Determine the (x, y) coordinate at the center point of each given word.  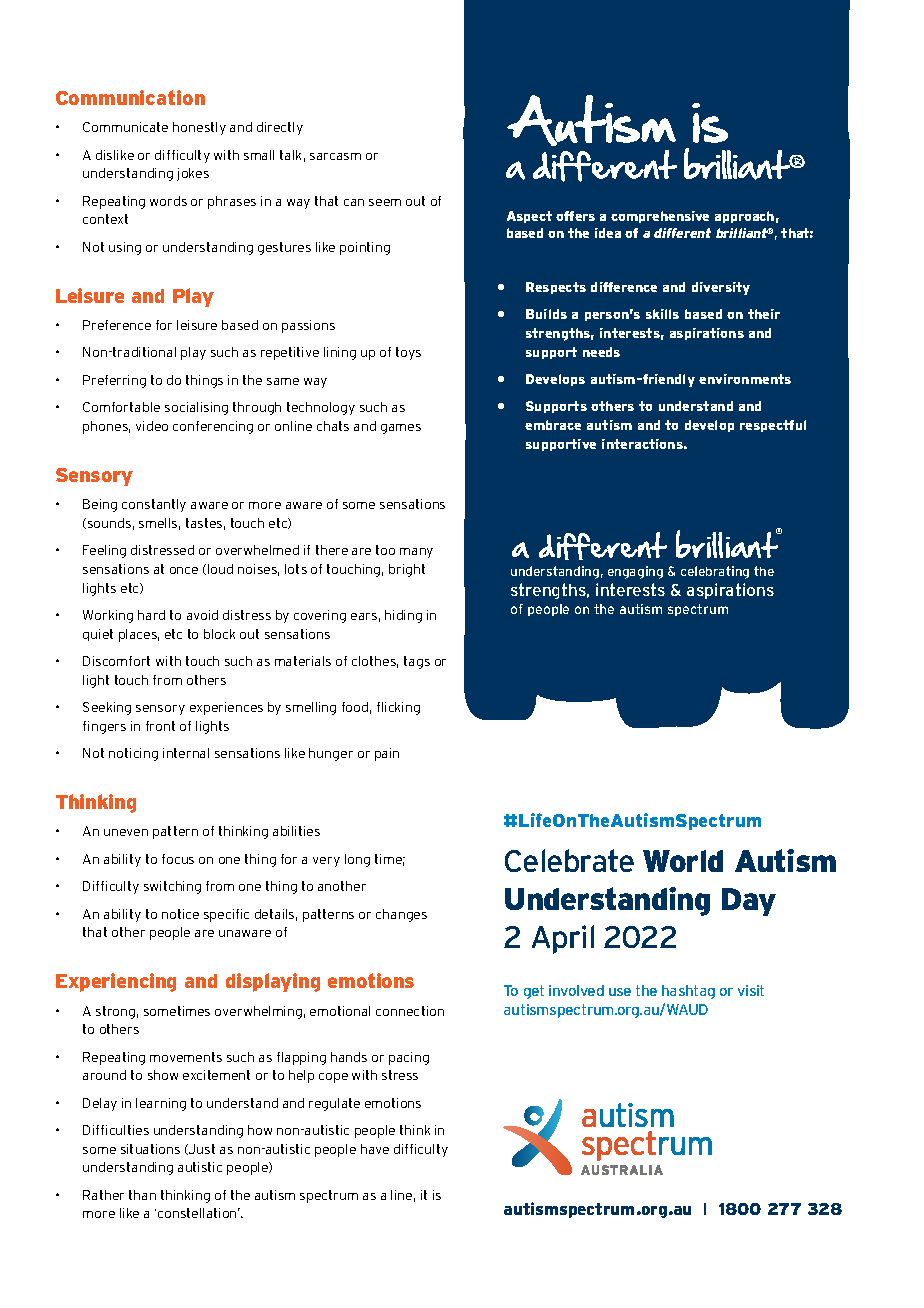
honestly (199, 128)
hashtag (688, 992)
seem (385, 202)
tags (417, 662)
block (219, 634)
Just (201, 1149)
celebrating (715, 572)
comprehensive (660, 217)
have (375, 1149)
